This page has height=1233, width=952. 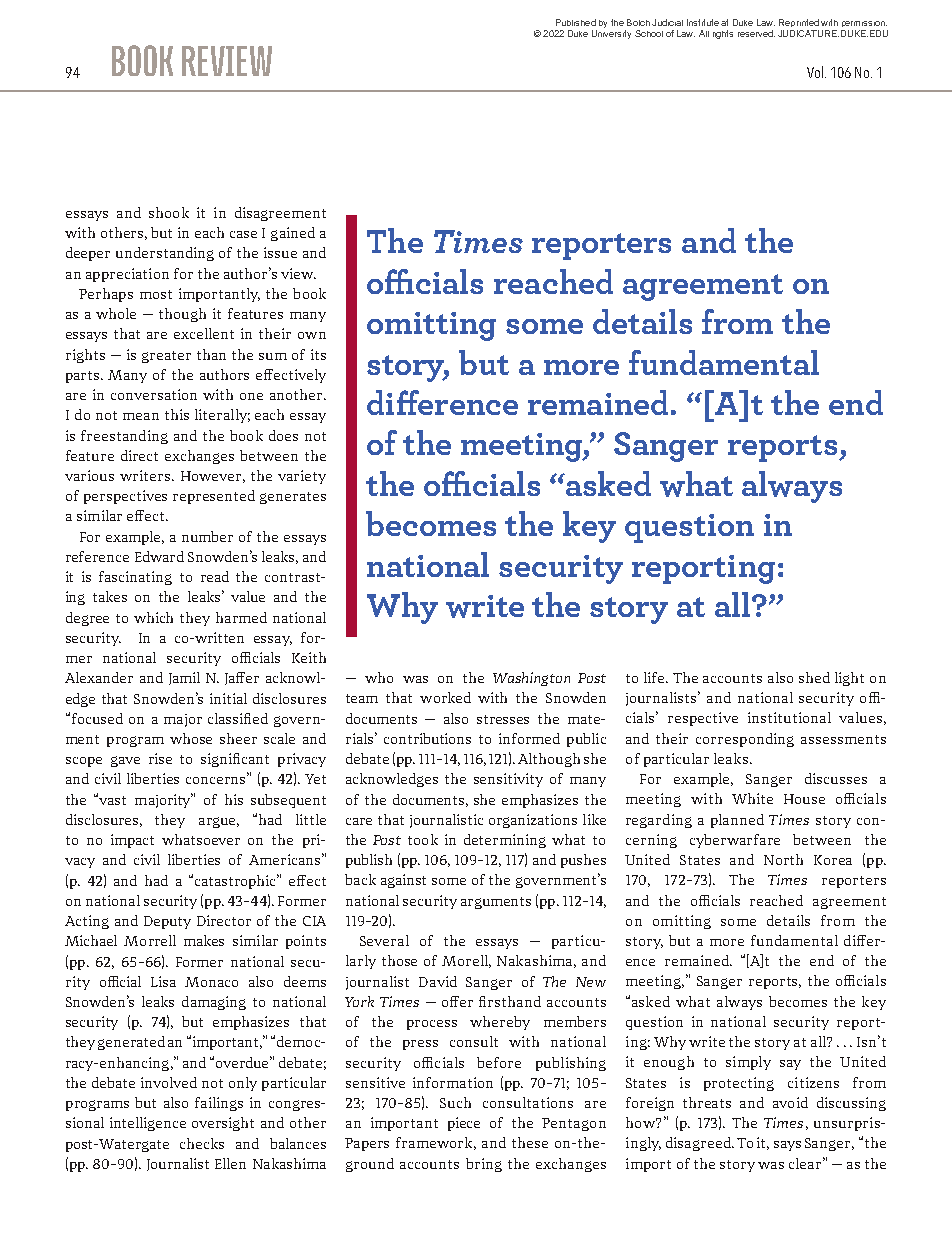 I want to click on shook, so click(x=169, y=212).
